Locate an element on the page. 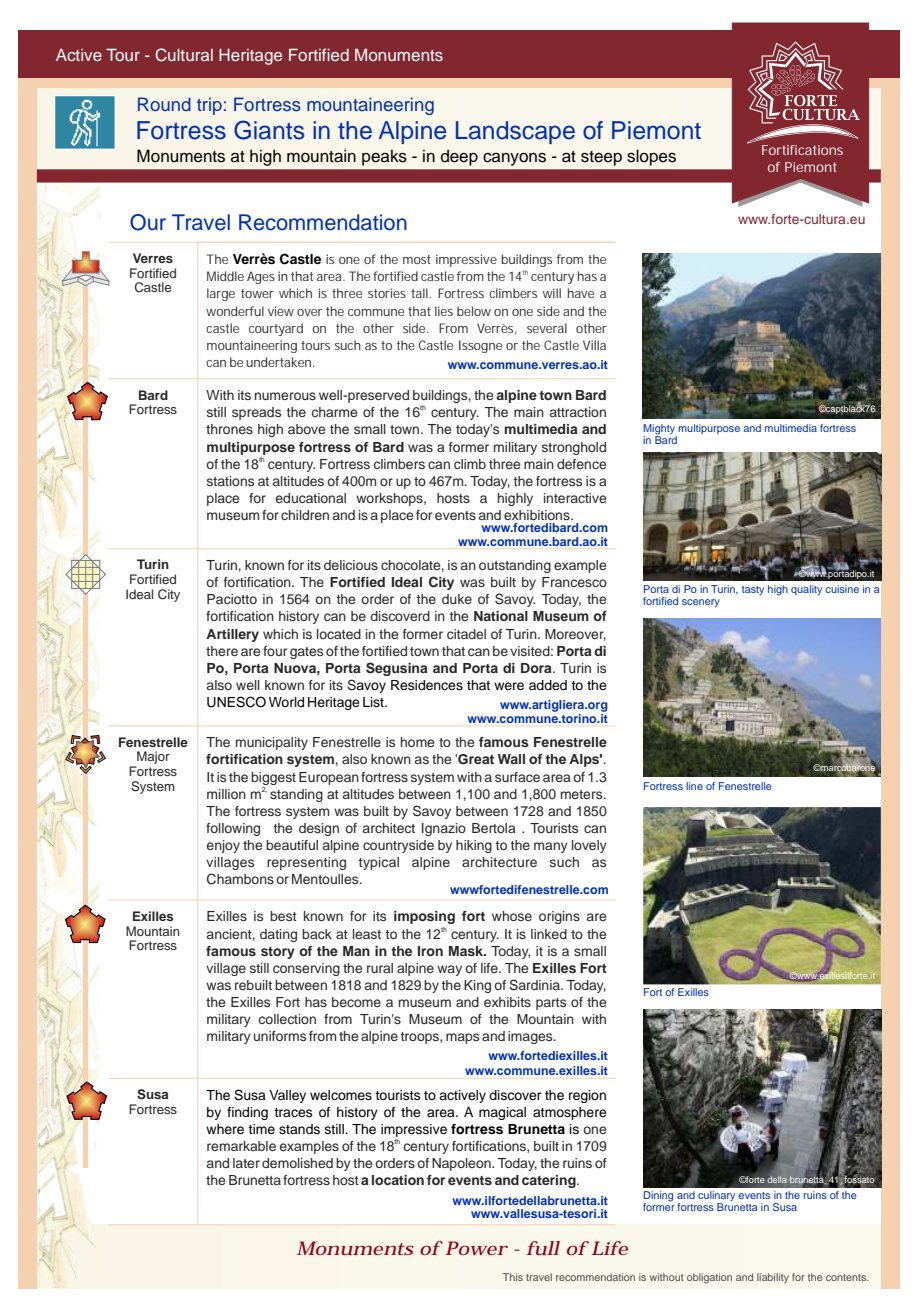 Image resolution: width=924 pixels, height=1308 pixels. slopes is located at coordinates (651, 157).
